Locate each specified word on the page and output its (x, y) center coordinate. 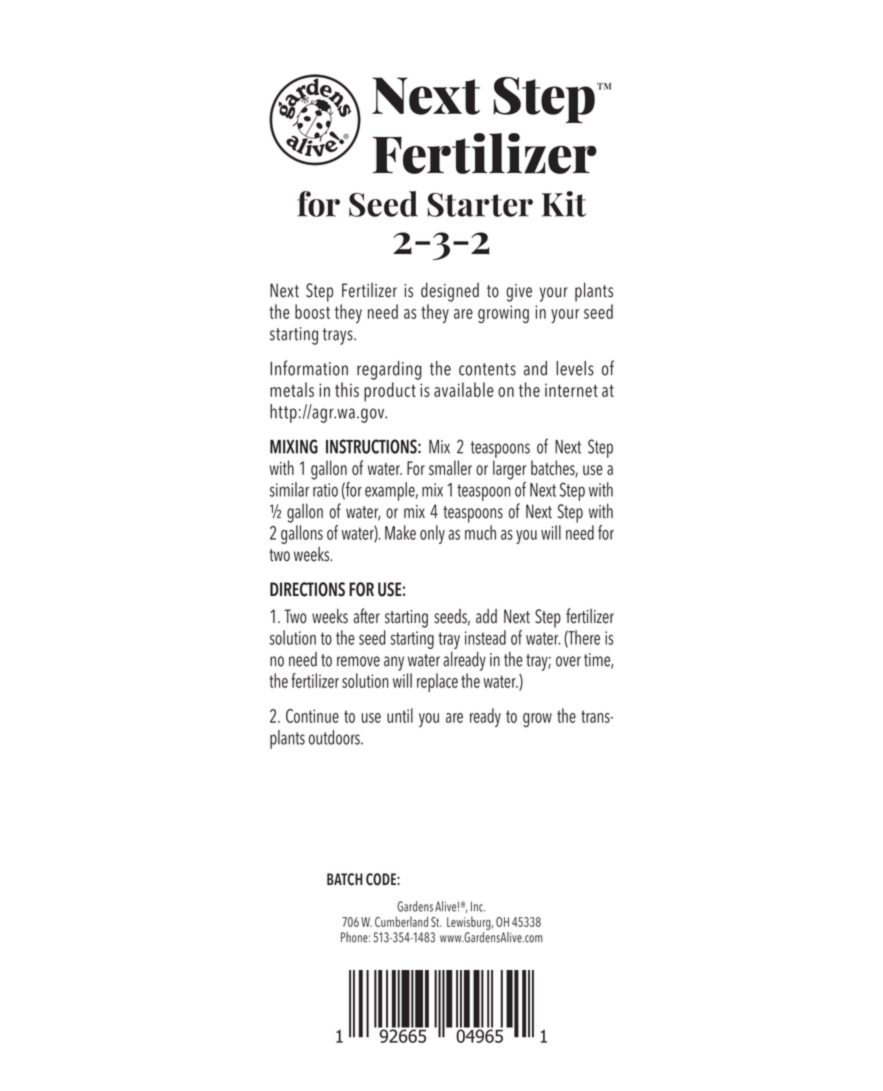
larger (509, 470)
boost (312, 311)
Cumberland (401, 921)
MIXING (294, 446)
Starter (480, 205)
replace (437, 682)
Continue (312, 716)
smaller (450, 467)
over (568, 661)
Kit (564, 204)
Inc (478, 906)
